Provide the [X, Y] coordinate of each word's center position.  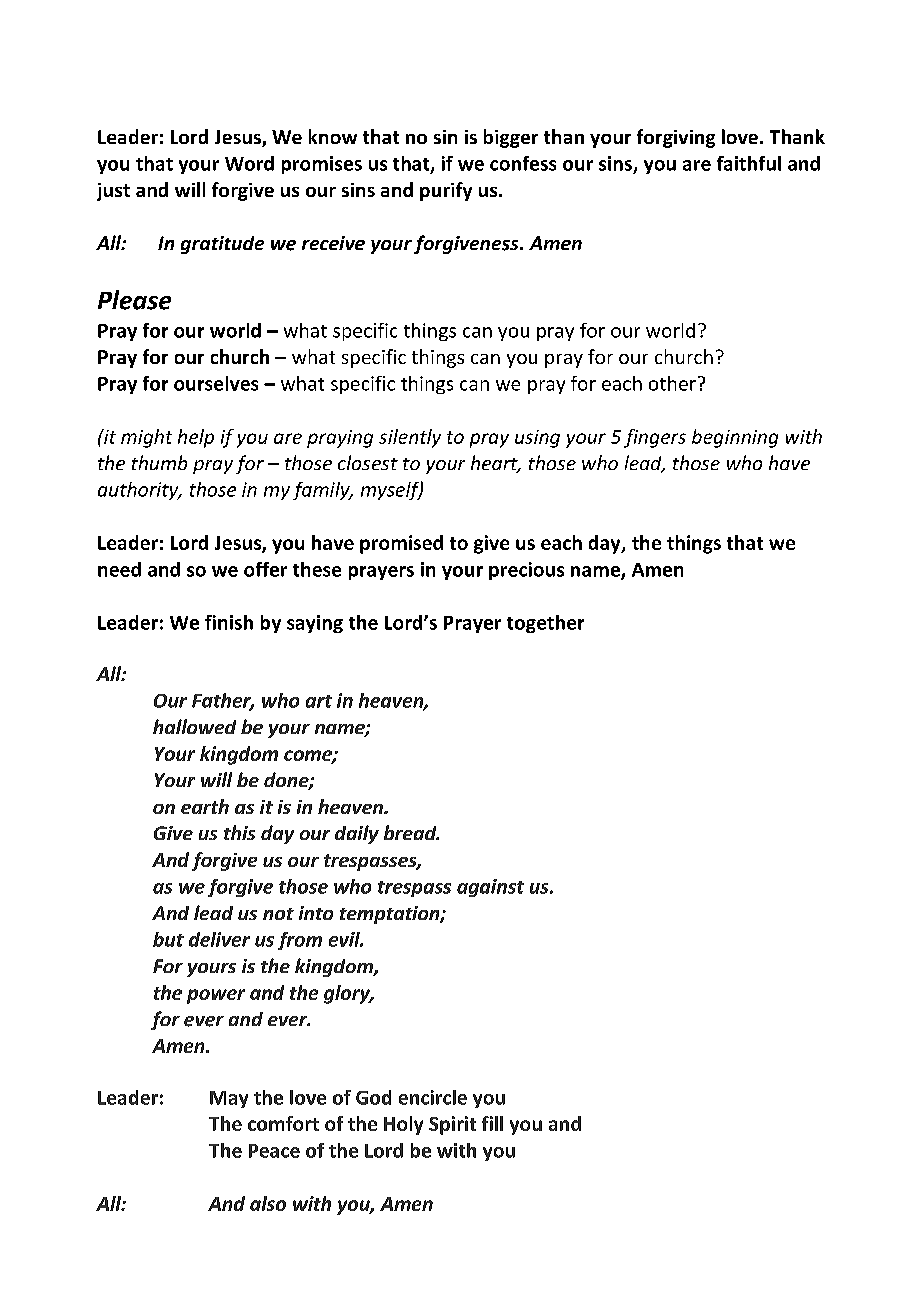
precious [526, 571]
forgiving [676, 138]
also [268, 1203]
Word [249, 163]
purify [446, 191]
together [545, 624]
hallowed [194, 726]
